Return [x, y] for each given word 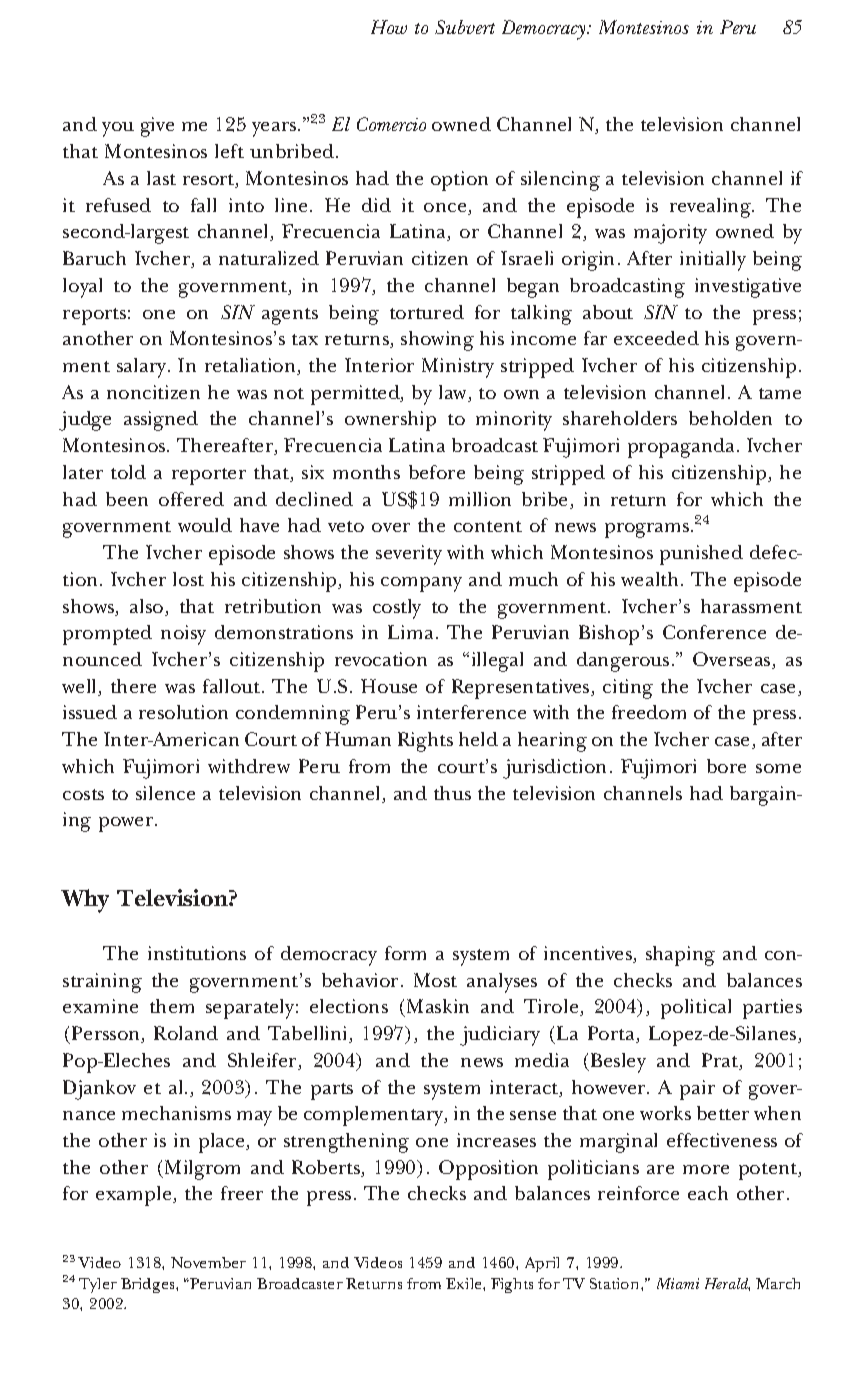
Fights [512, 1285]
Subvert [465, 27]
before [437, 472]
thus [452, 793]
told [128, 472]
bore [726, 766]
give [157, 127]
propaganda [683, 448]
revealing [711, 208]
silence [165, 793]
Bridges [149, 1285]
